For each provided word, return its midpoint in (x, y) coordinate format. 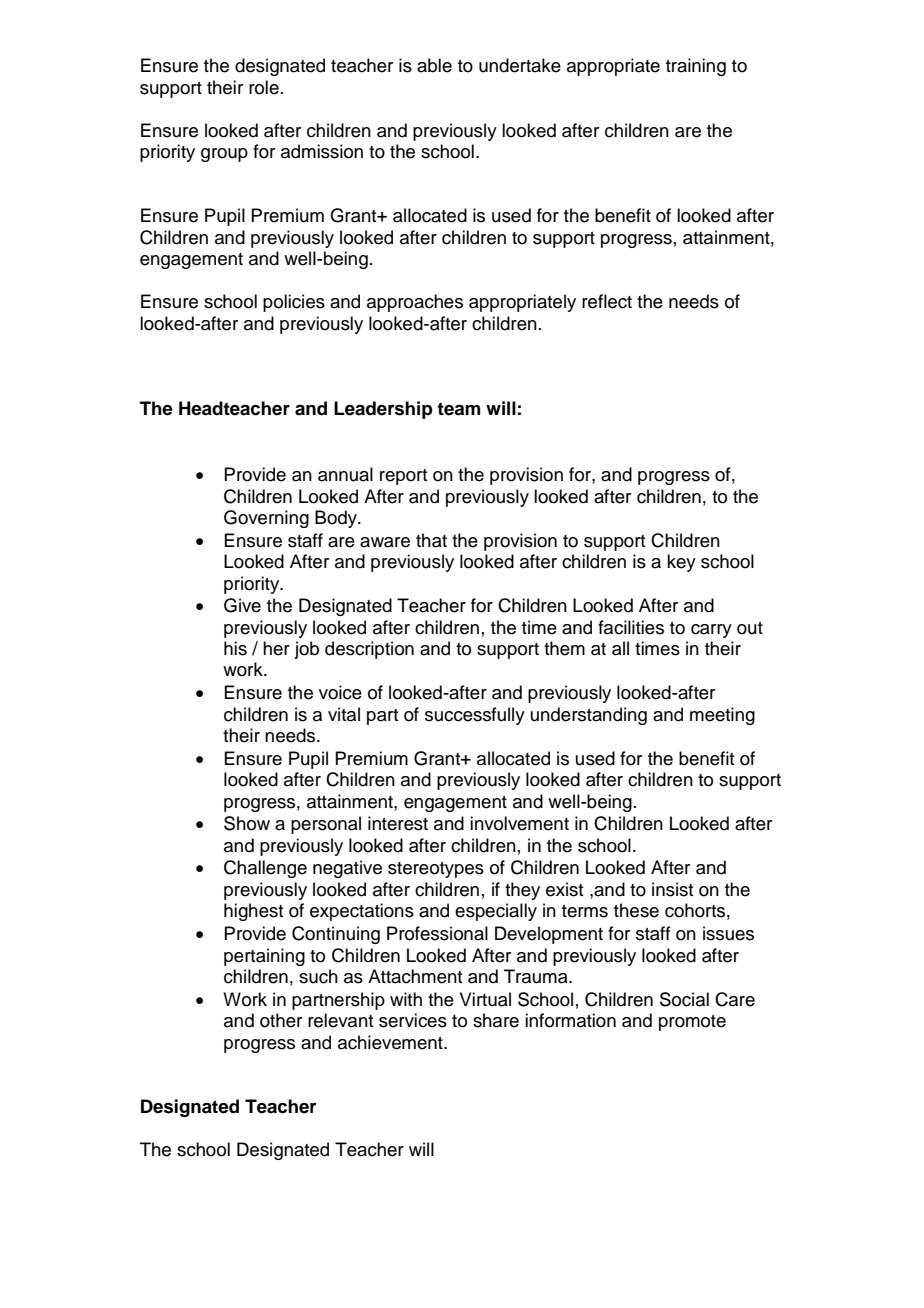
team (458, 409)
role (264, 87)
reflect (607, 301)
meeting (722, 716)
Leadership (383, 410)
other (281, 1020)
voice (340, 692)
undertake (520, 65)
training (696, 67)
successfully (475, 716)
